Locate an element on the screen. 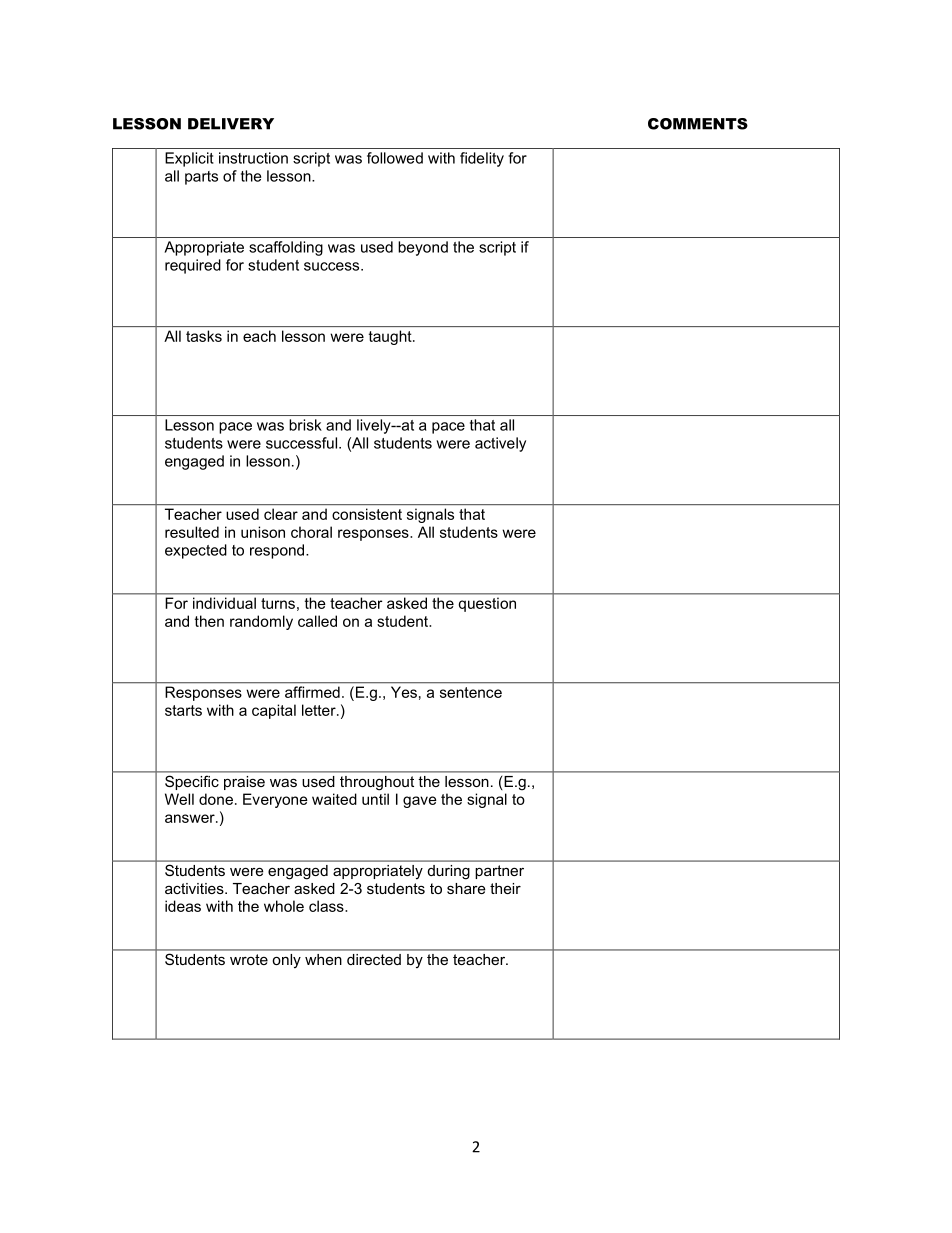 The image size is (952, 1233). directed is located at coordinates (374, 959).
